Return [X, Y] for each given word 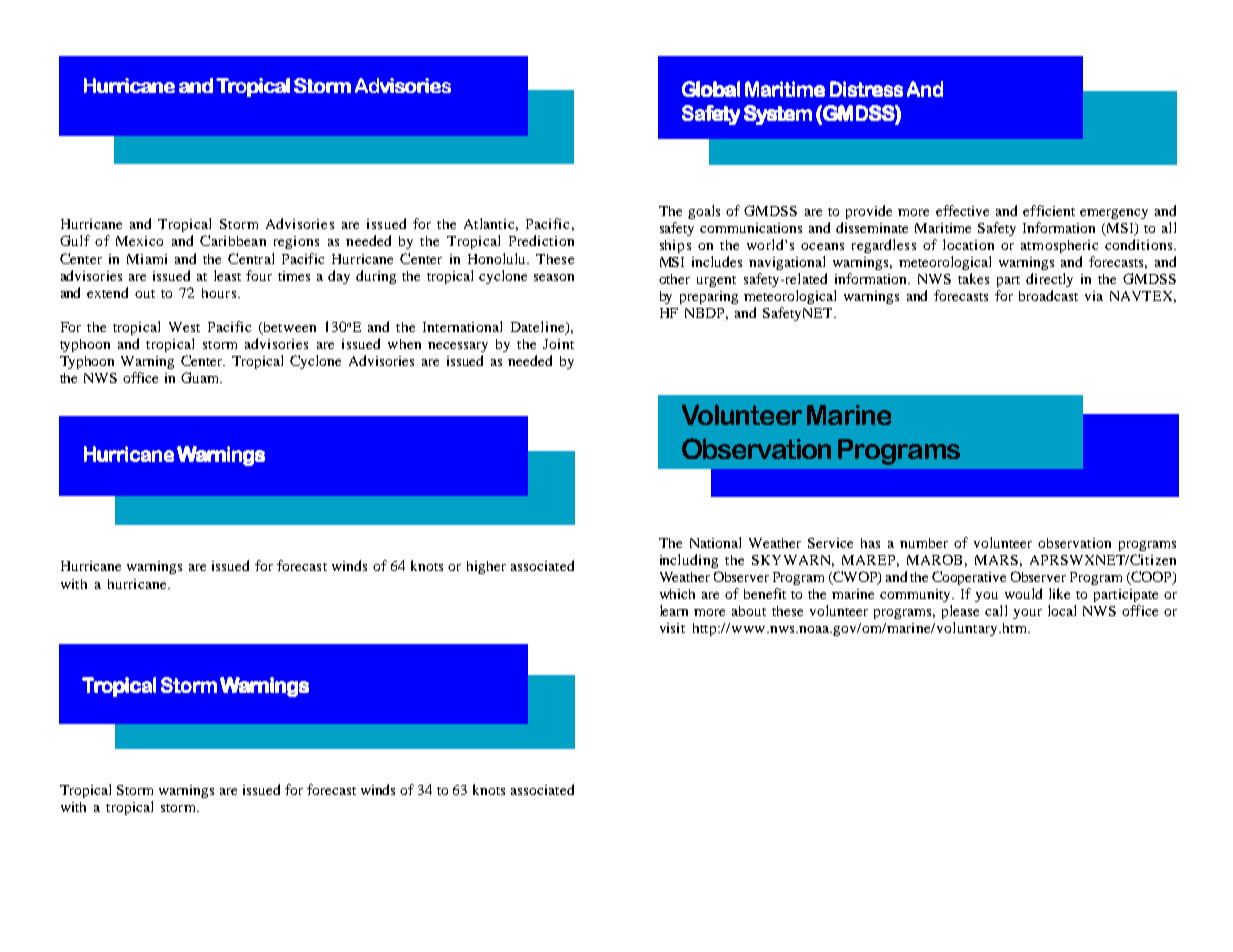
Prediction [541, 240]
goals [704, 212]
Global [711, 89]
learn [674, 610]
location [968, 244]
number [924, 543]
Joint [558, 344]
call [996, 610]
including [689, 561]
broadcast [1048, 295]
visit [672, 628]
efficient [1049, 210]
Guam [201, 377]
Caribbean [233, 240]
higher [486, 567]
